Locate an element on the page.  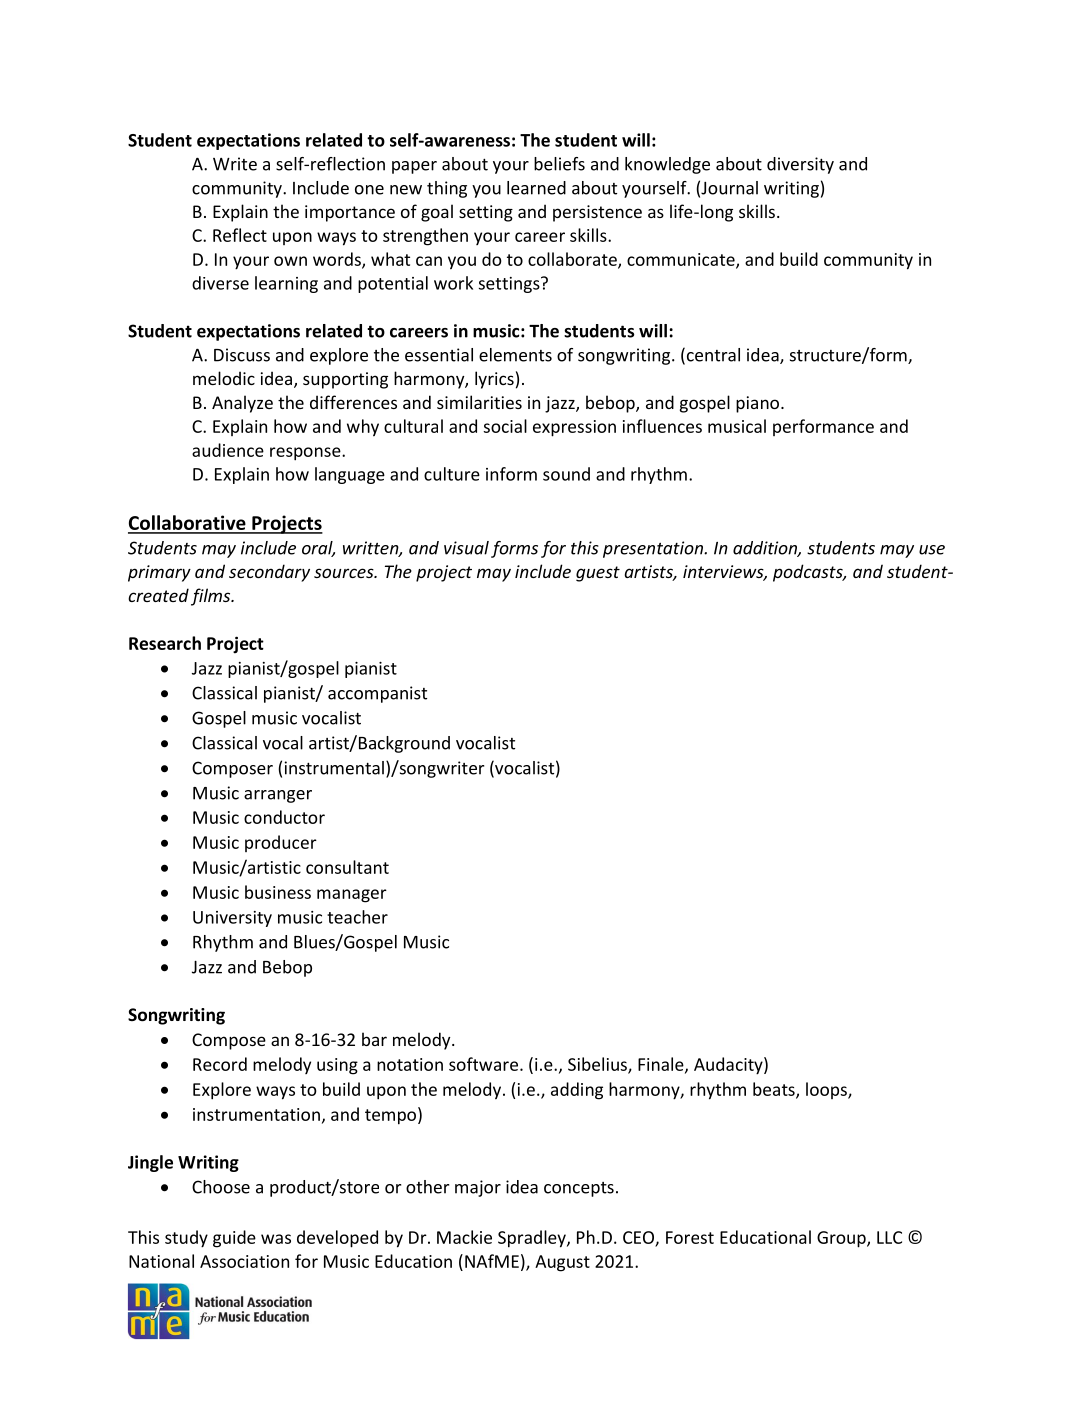
arranger is located at coordinates (278, 796).
